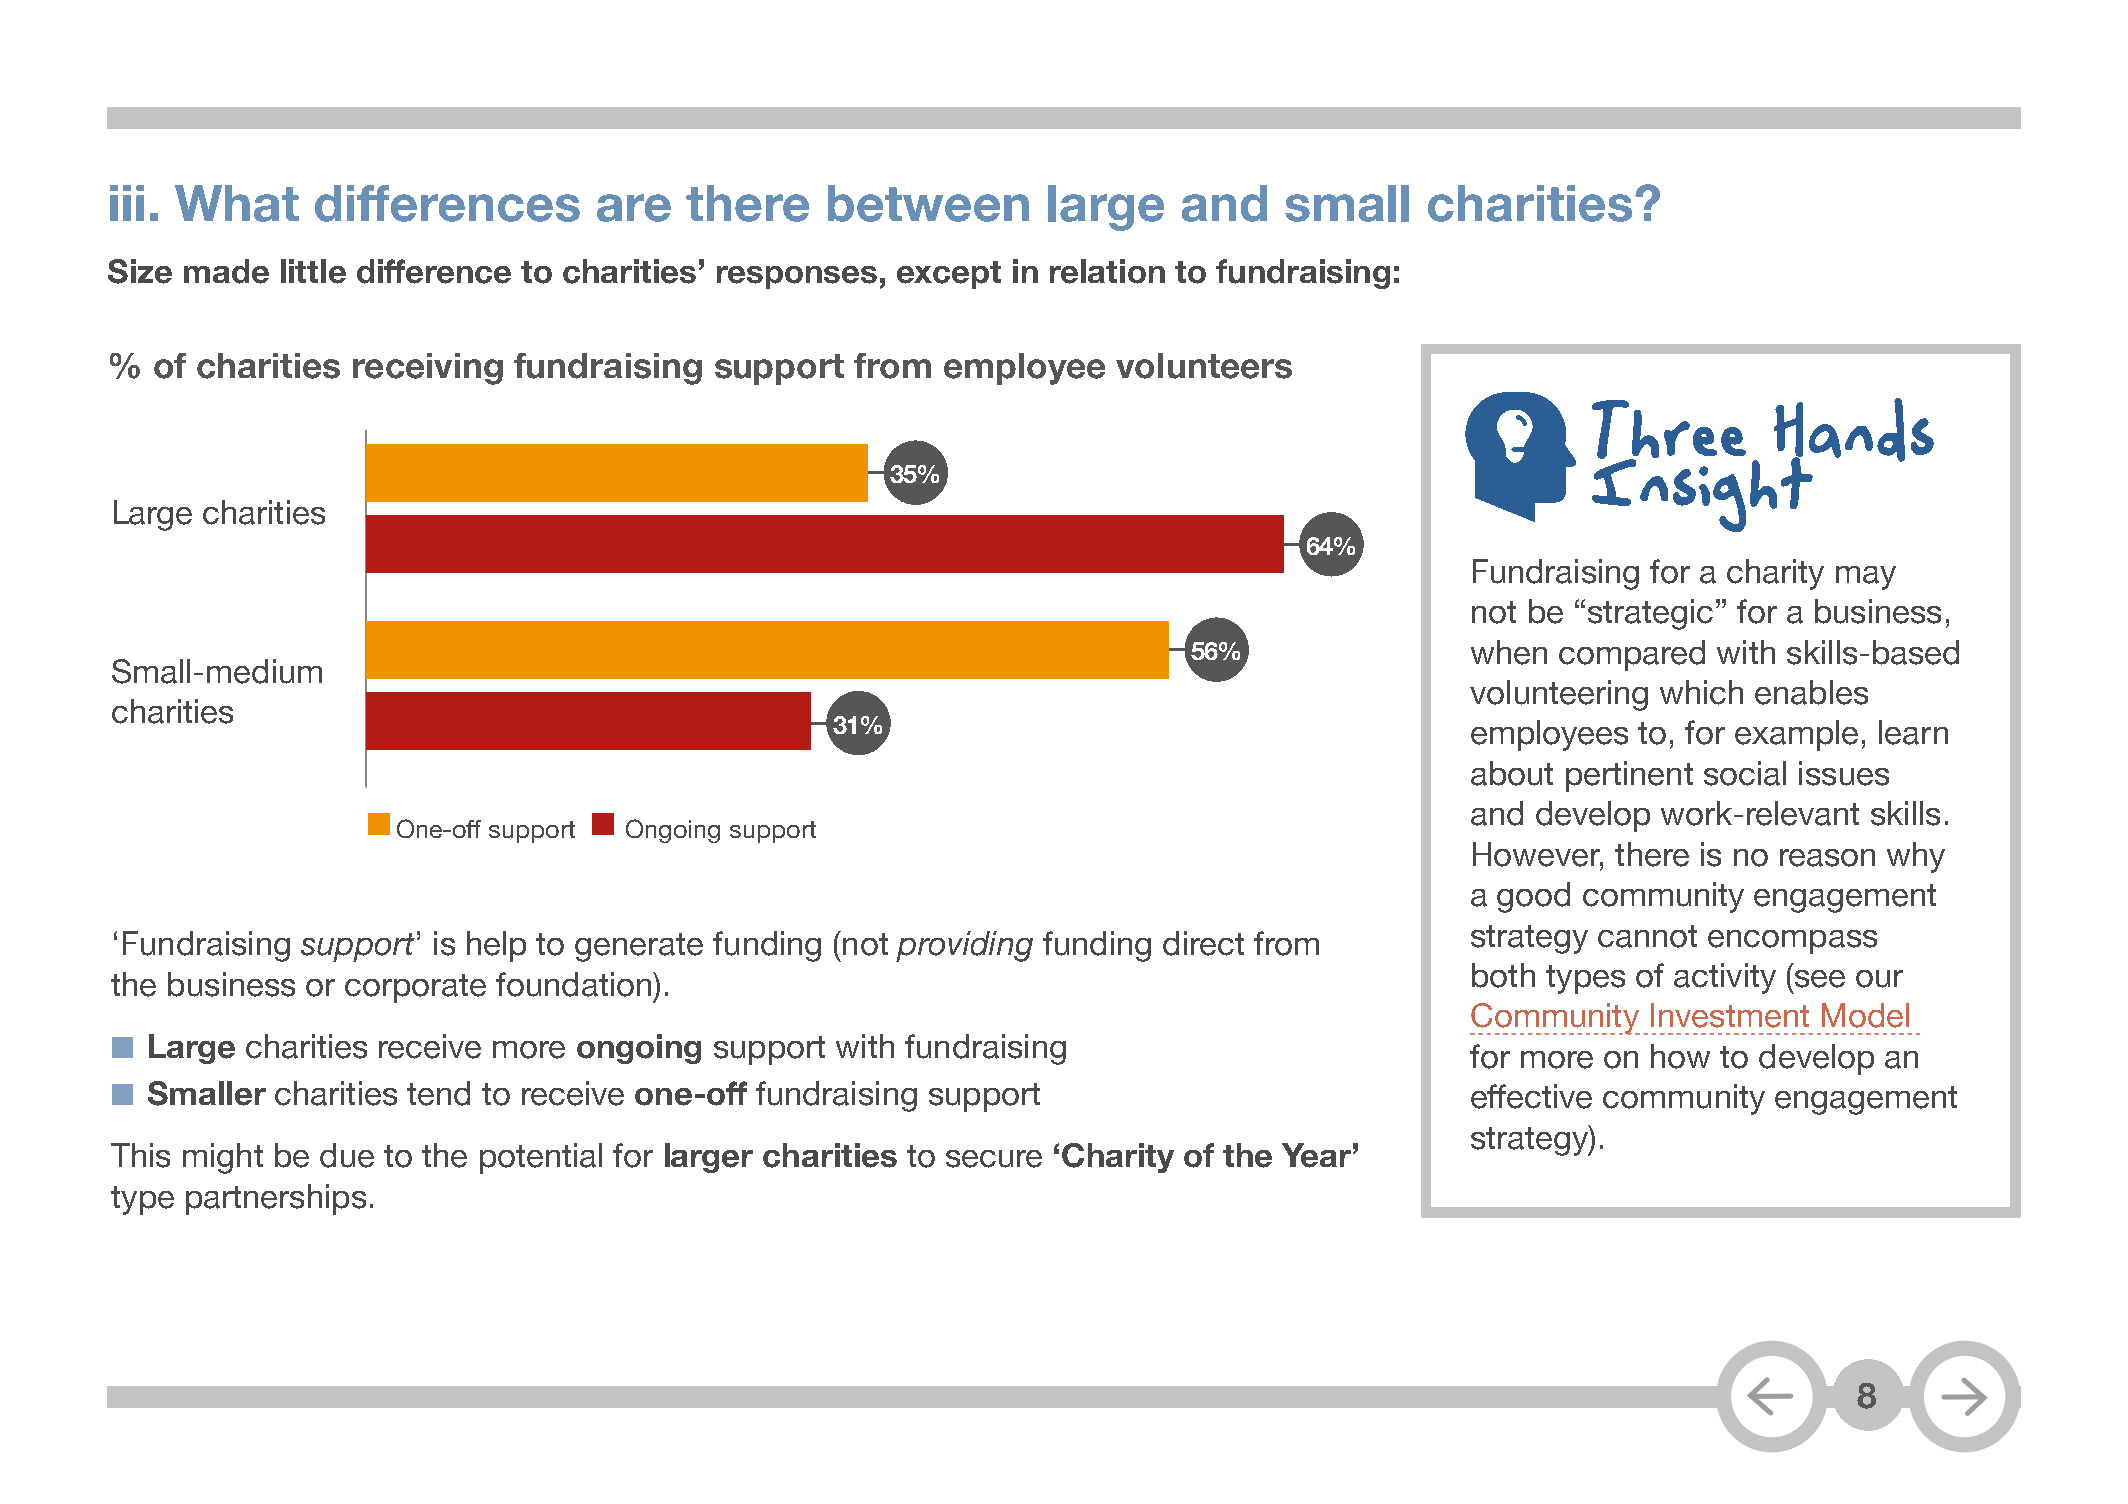 The width and height of the document is (2128, 1504). Describe the element at coordinates (928, 203) in the document. I see `between` at that location.
